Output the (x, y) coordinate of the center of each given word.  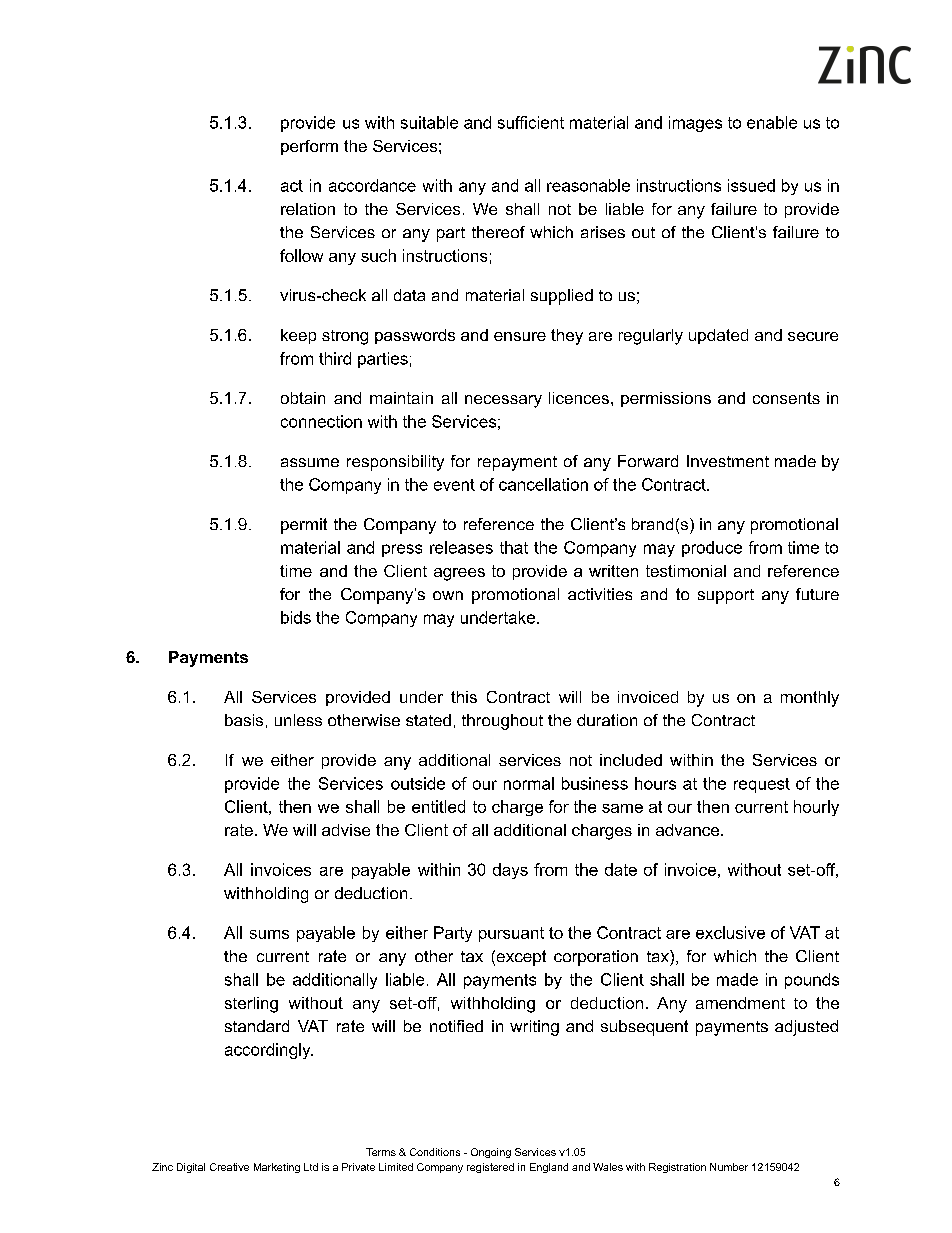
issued (751, 185)
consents (786, 398)
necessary (503, 401)
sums (269, 934)
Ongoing (491, 1153)
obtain (303, 398)
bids (296, 617)
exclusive (730, 932)
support (726, 596)
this (464, 697)
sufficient (531, 122)
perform (309, 147)
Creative (229, 1167)
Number (729, 1167)
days (510, 871)
